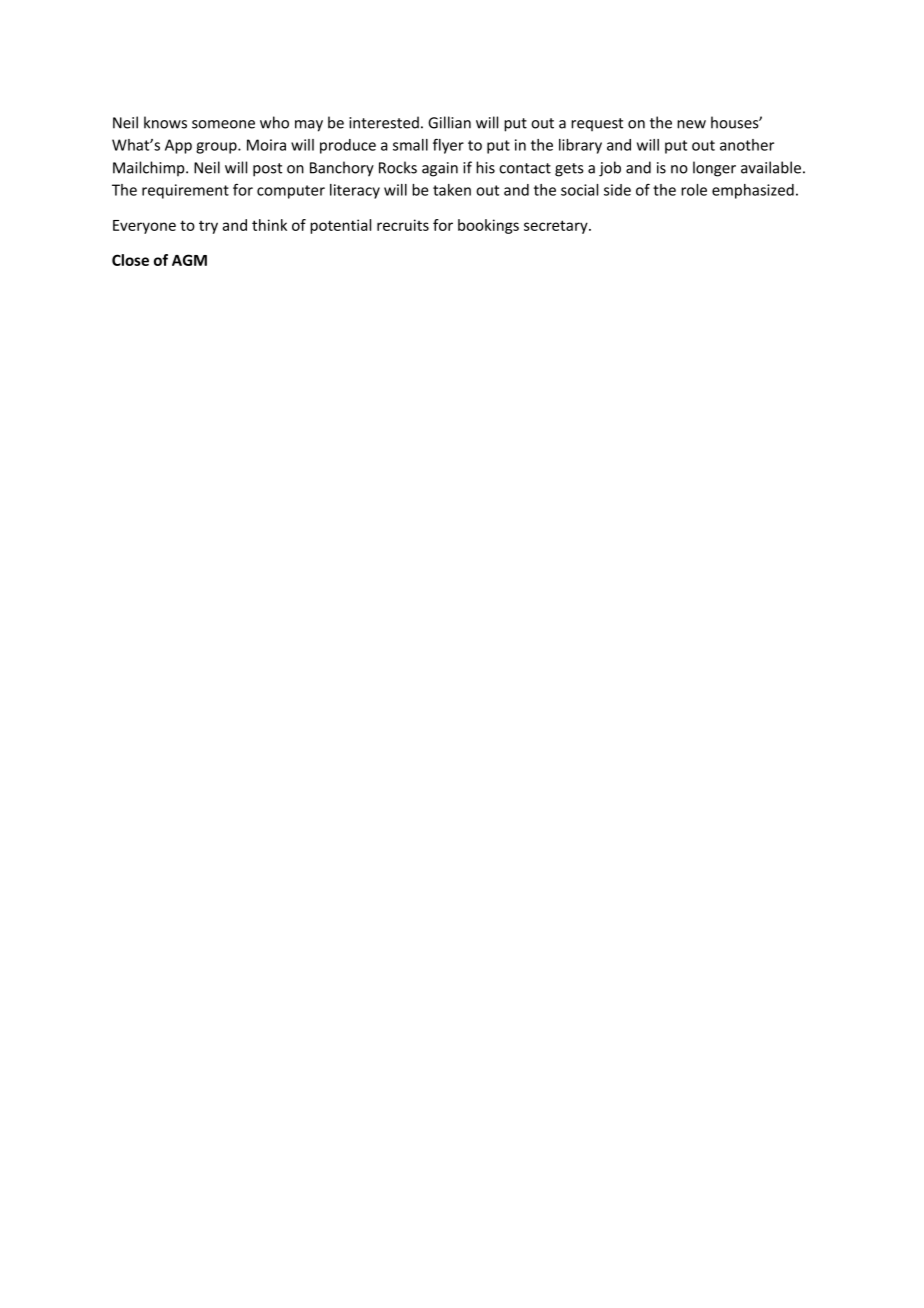  Describe the element at coordinates (189, 260) in the screenshot. I see `AGM` at that location.
